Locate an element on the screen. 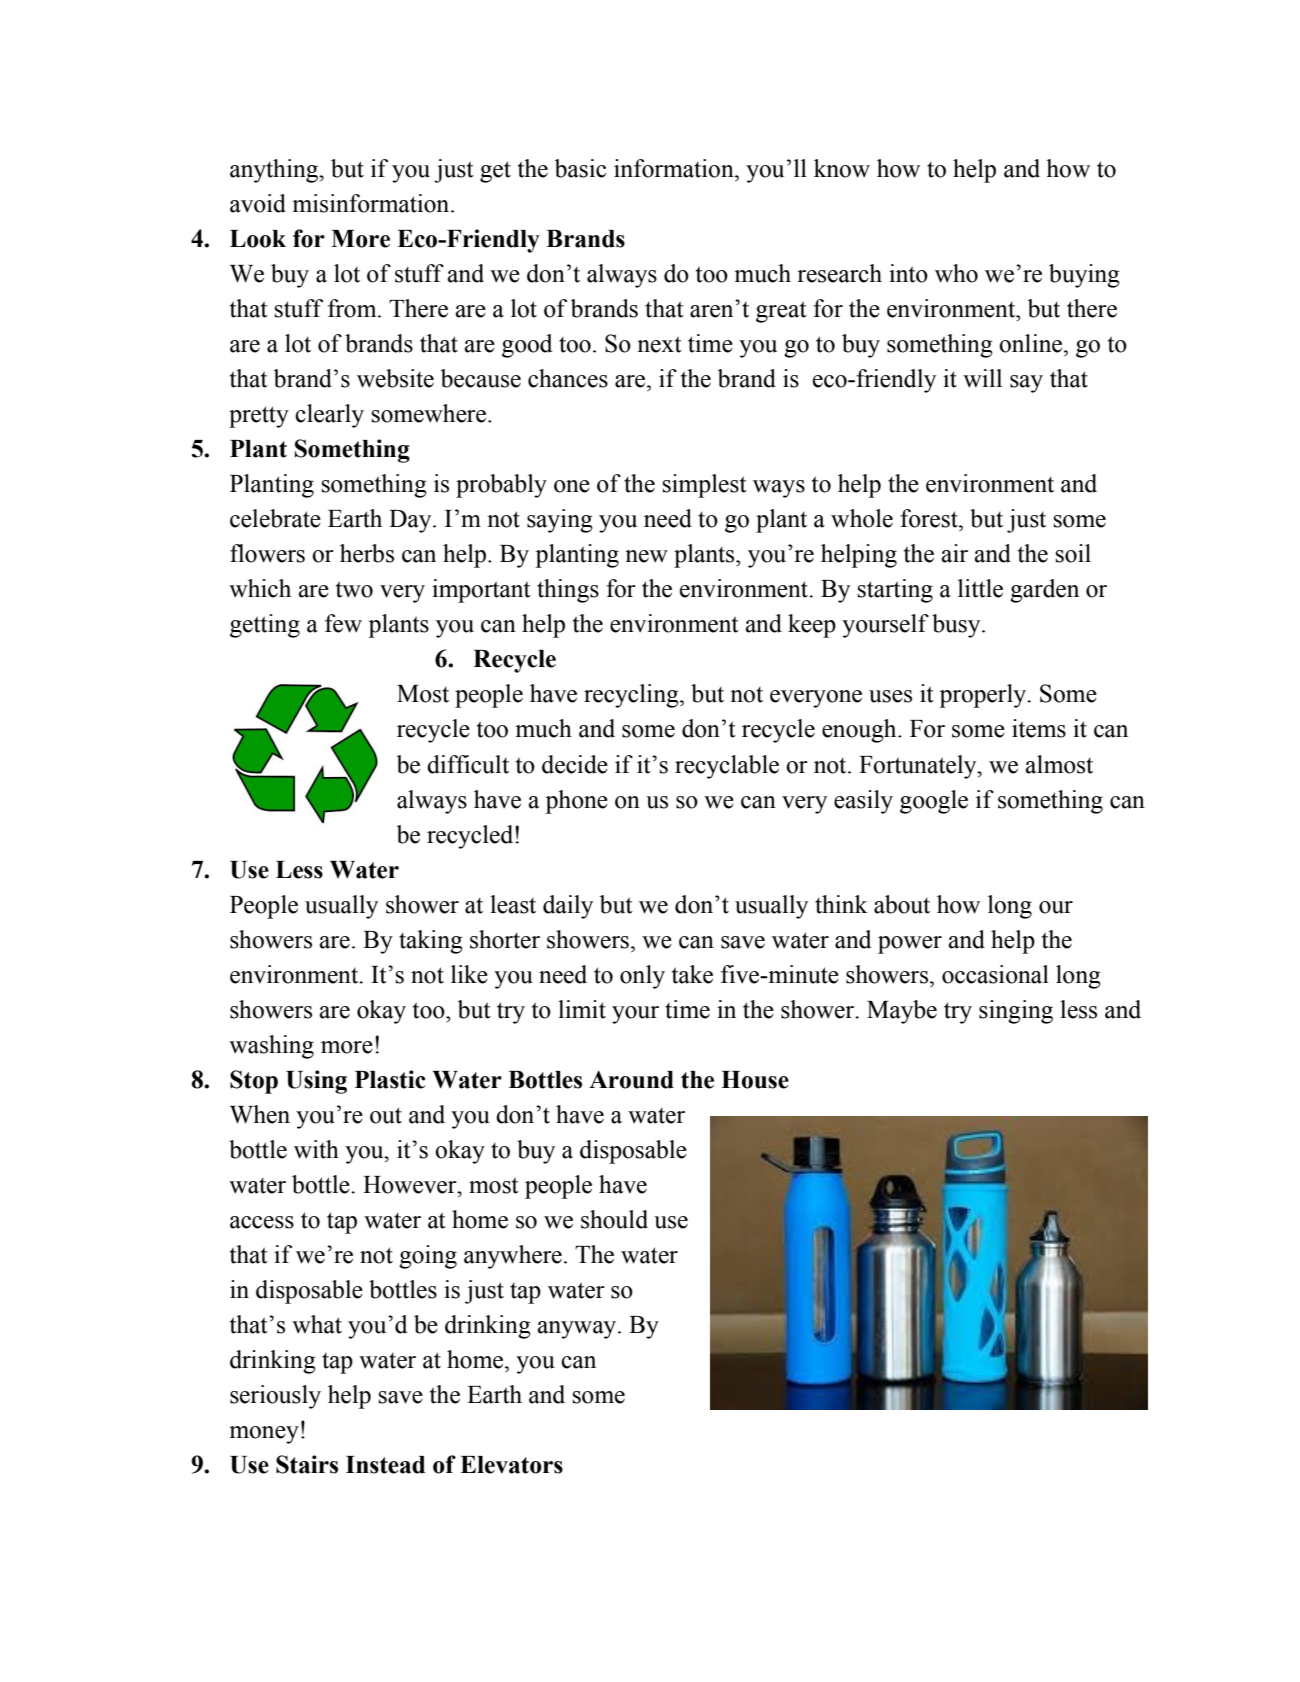 The height and width of the screenshot is (1682, 1300). properly is located at coordinates (984, 696).
